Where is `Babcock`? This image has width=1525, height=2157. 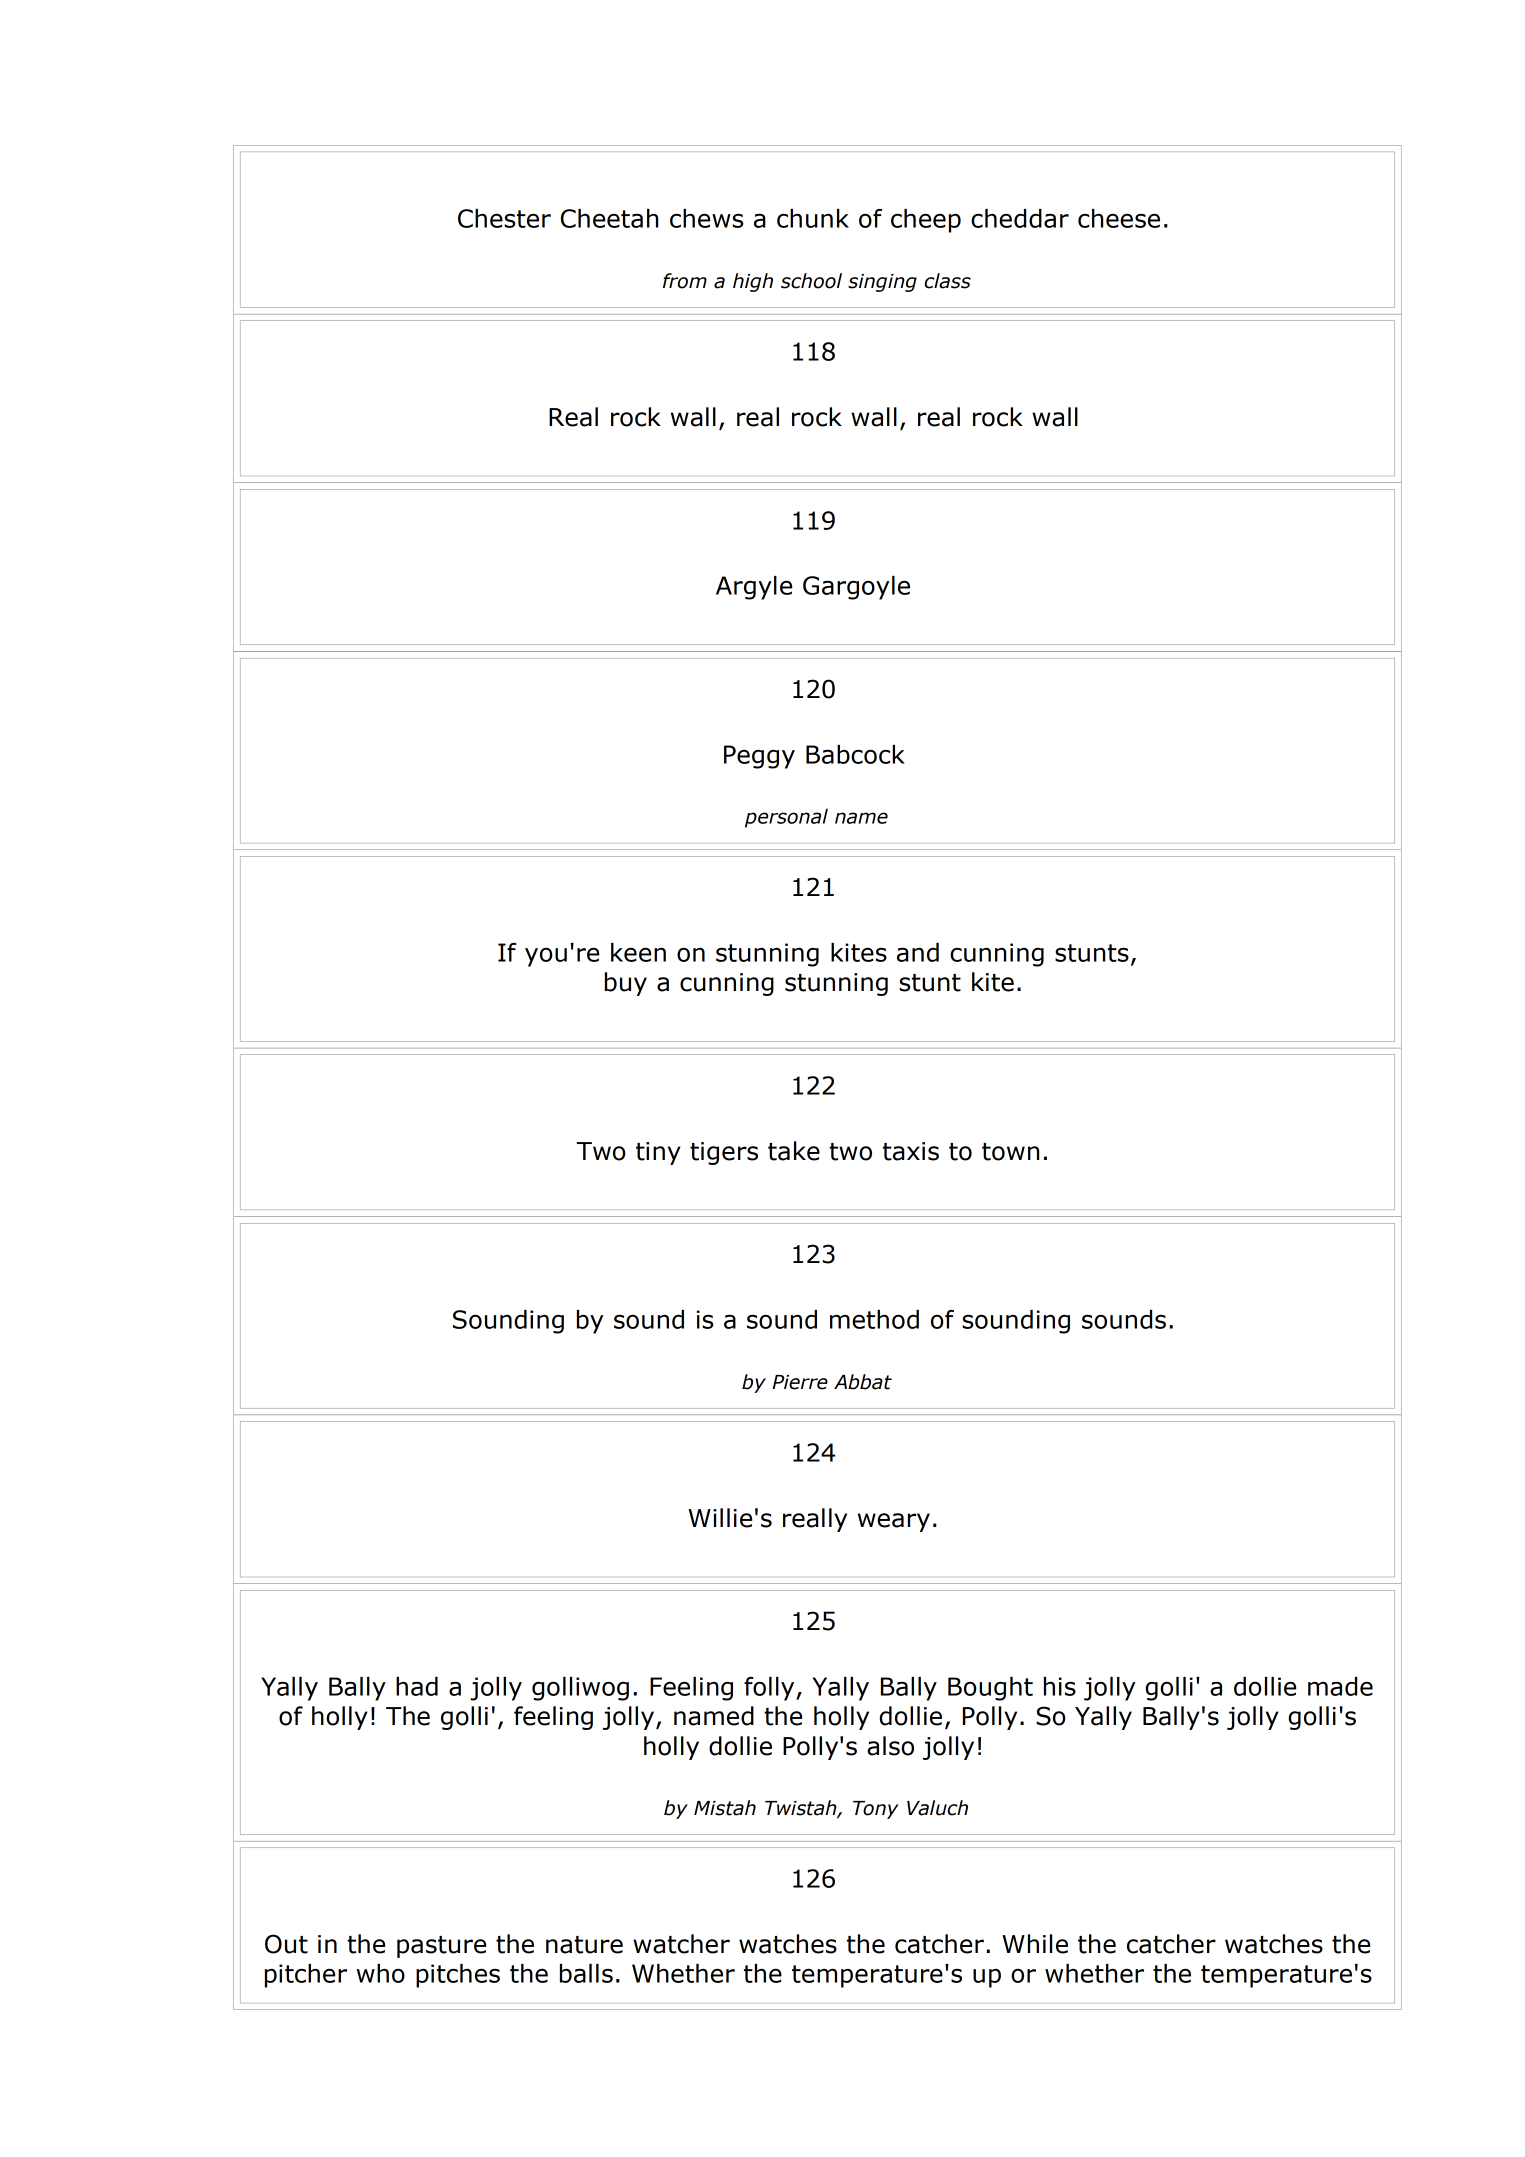
Babcock is located at coordinates (855, 754).
